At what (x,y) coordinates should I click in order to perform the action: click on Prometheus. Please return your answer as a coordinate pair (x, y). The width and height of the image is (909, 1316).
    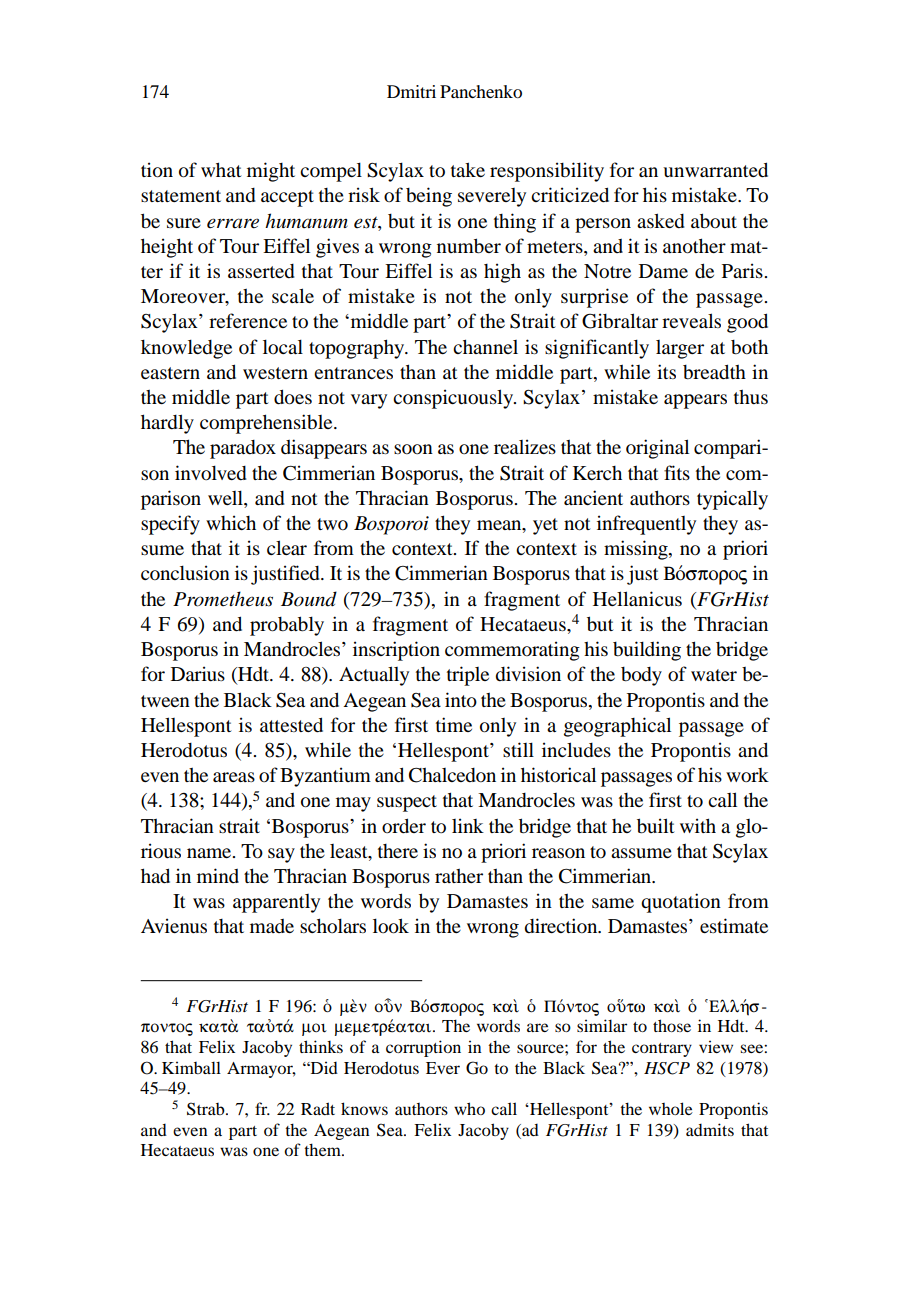
    Looking at the image, I should click on (223, 599).
